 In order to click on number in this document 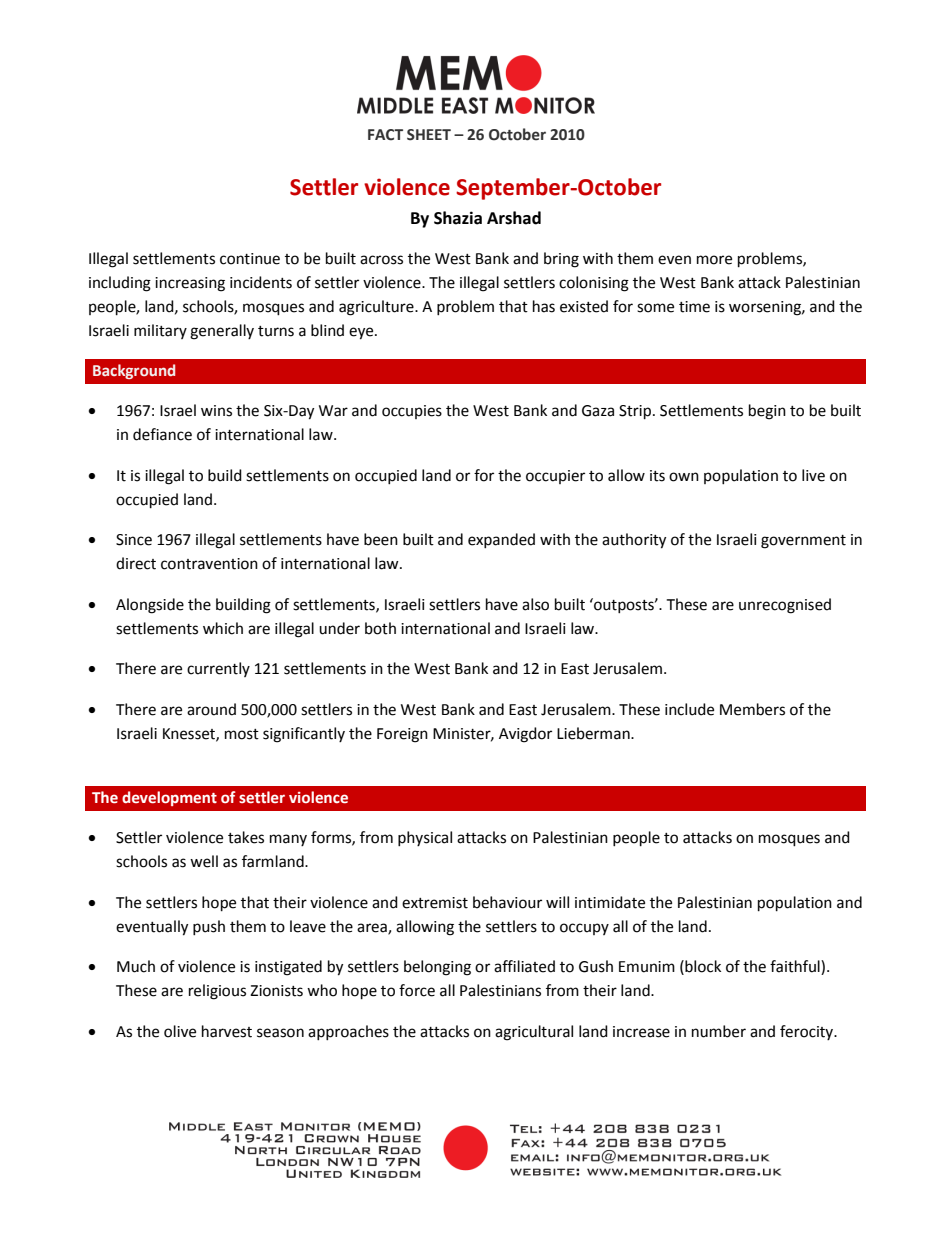, I will do `click(719, 1031)`.
